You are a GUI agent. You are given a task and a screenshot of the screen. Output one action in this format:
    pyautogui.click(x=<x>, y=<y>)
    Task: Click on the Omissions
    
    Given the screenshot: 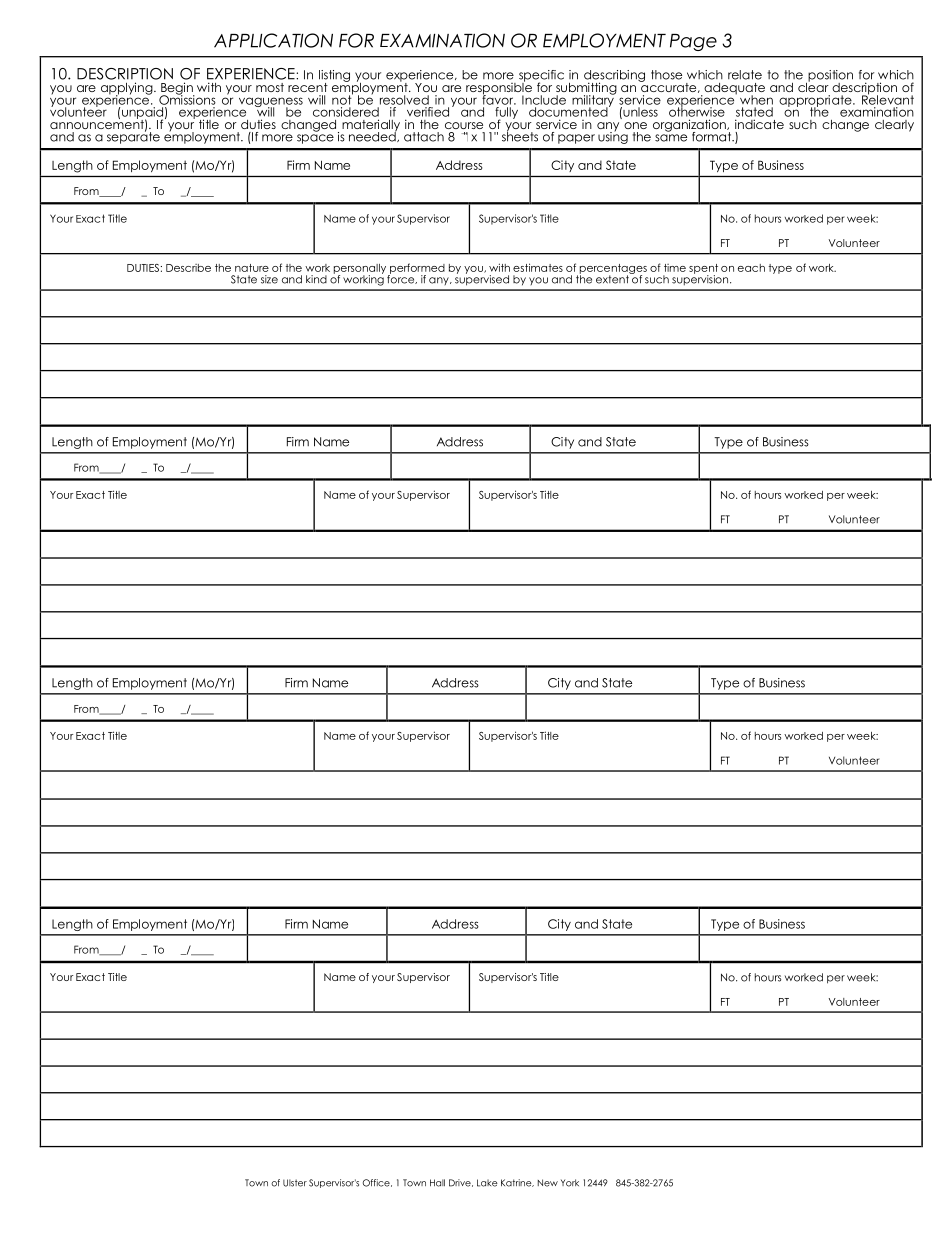 What is the action you would take?
    pyautogui.click(x=187, y=99)
